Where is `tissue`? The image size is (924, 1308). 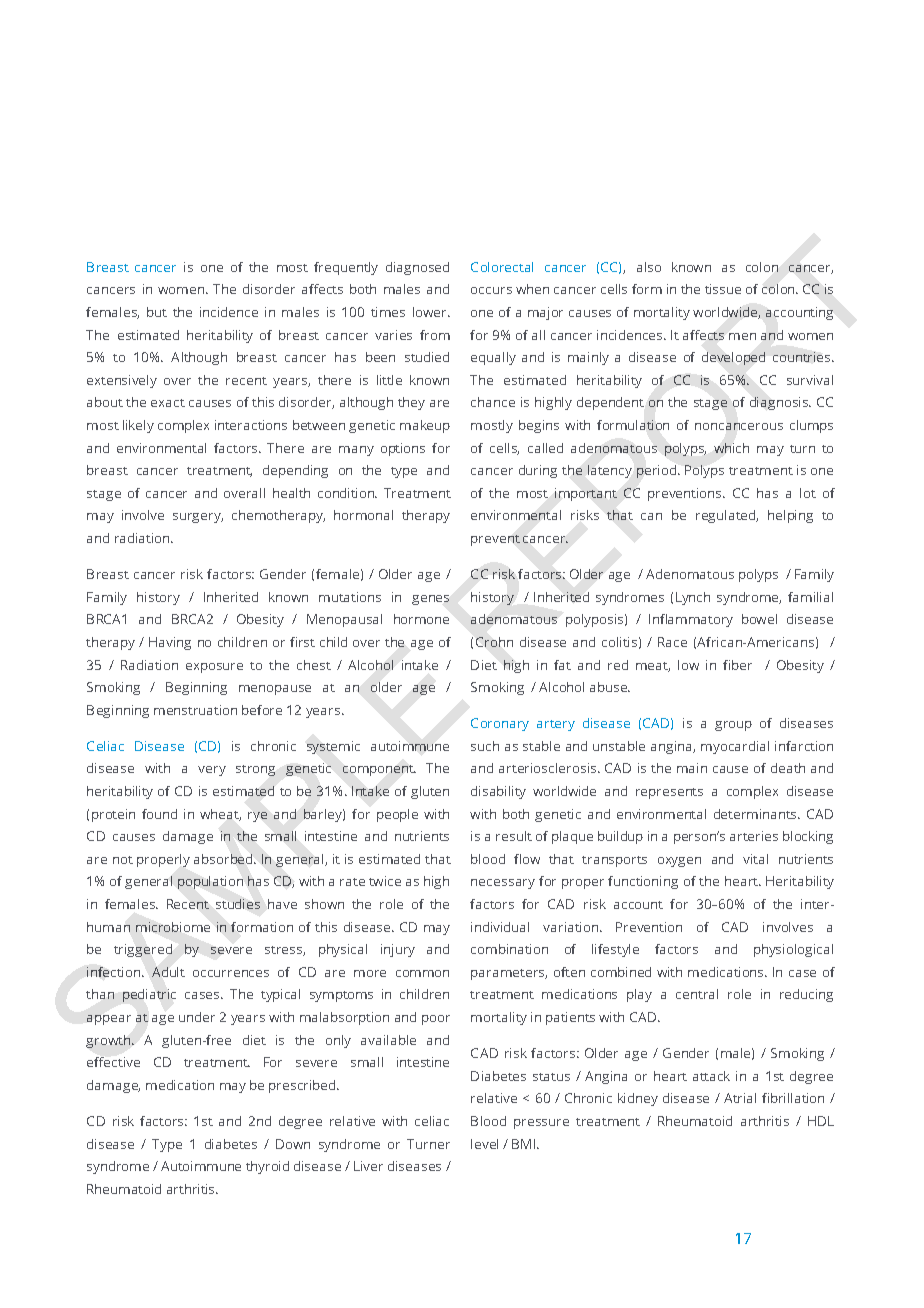 tissue is located at coordinates (723, 289).
